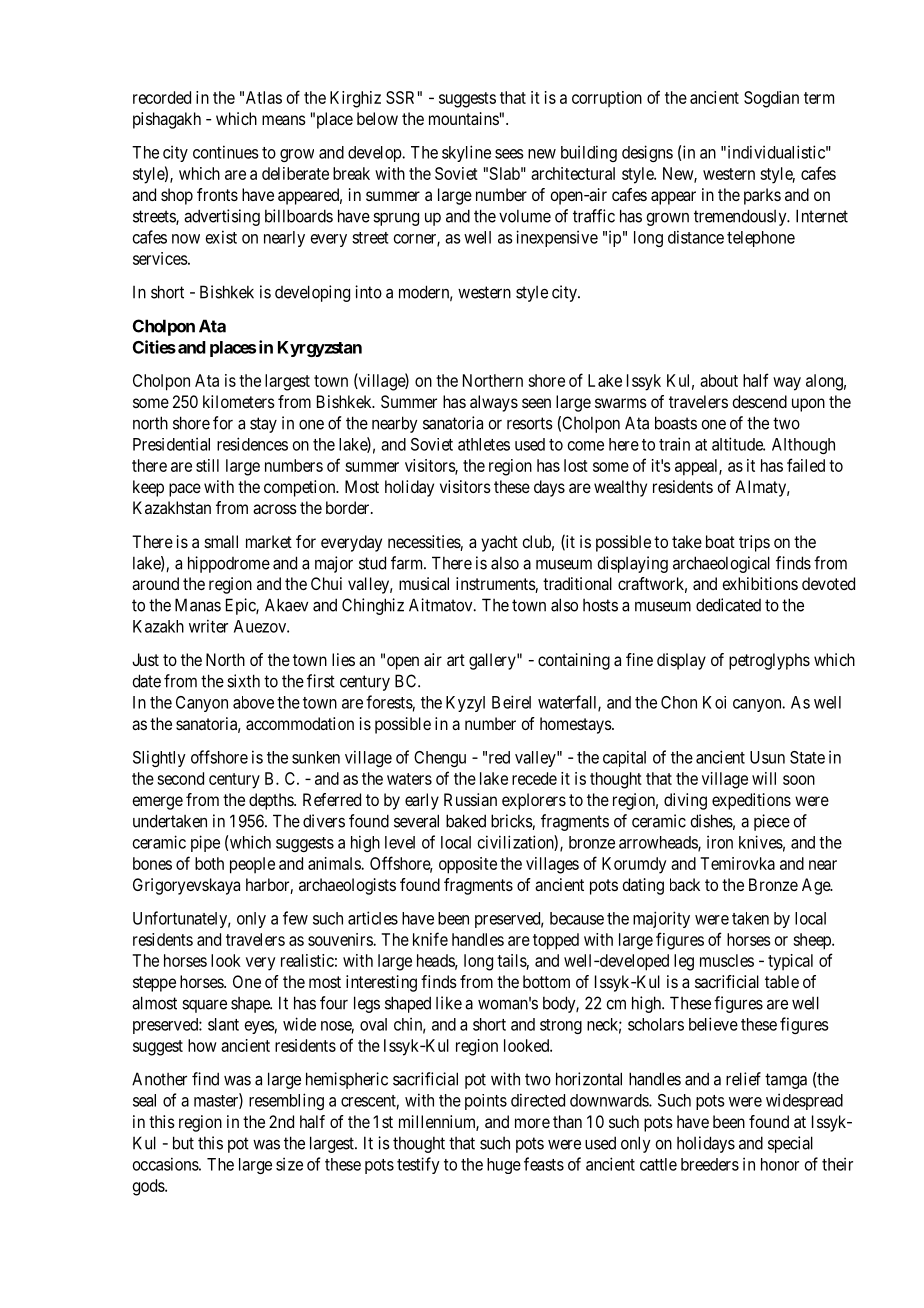 The height and width of the screenshot is (1308, 924). What do you see at coordinates (183, 1143) in the screenshot?
I see `but` at bounding box center [183, 1143].
